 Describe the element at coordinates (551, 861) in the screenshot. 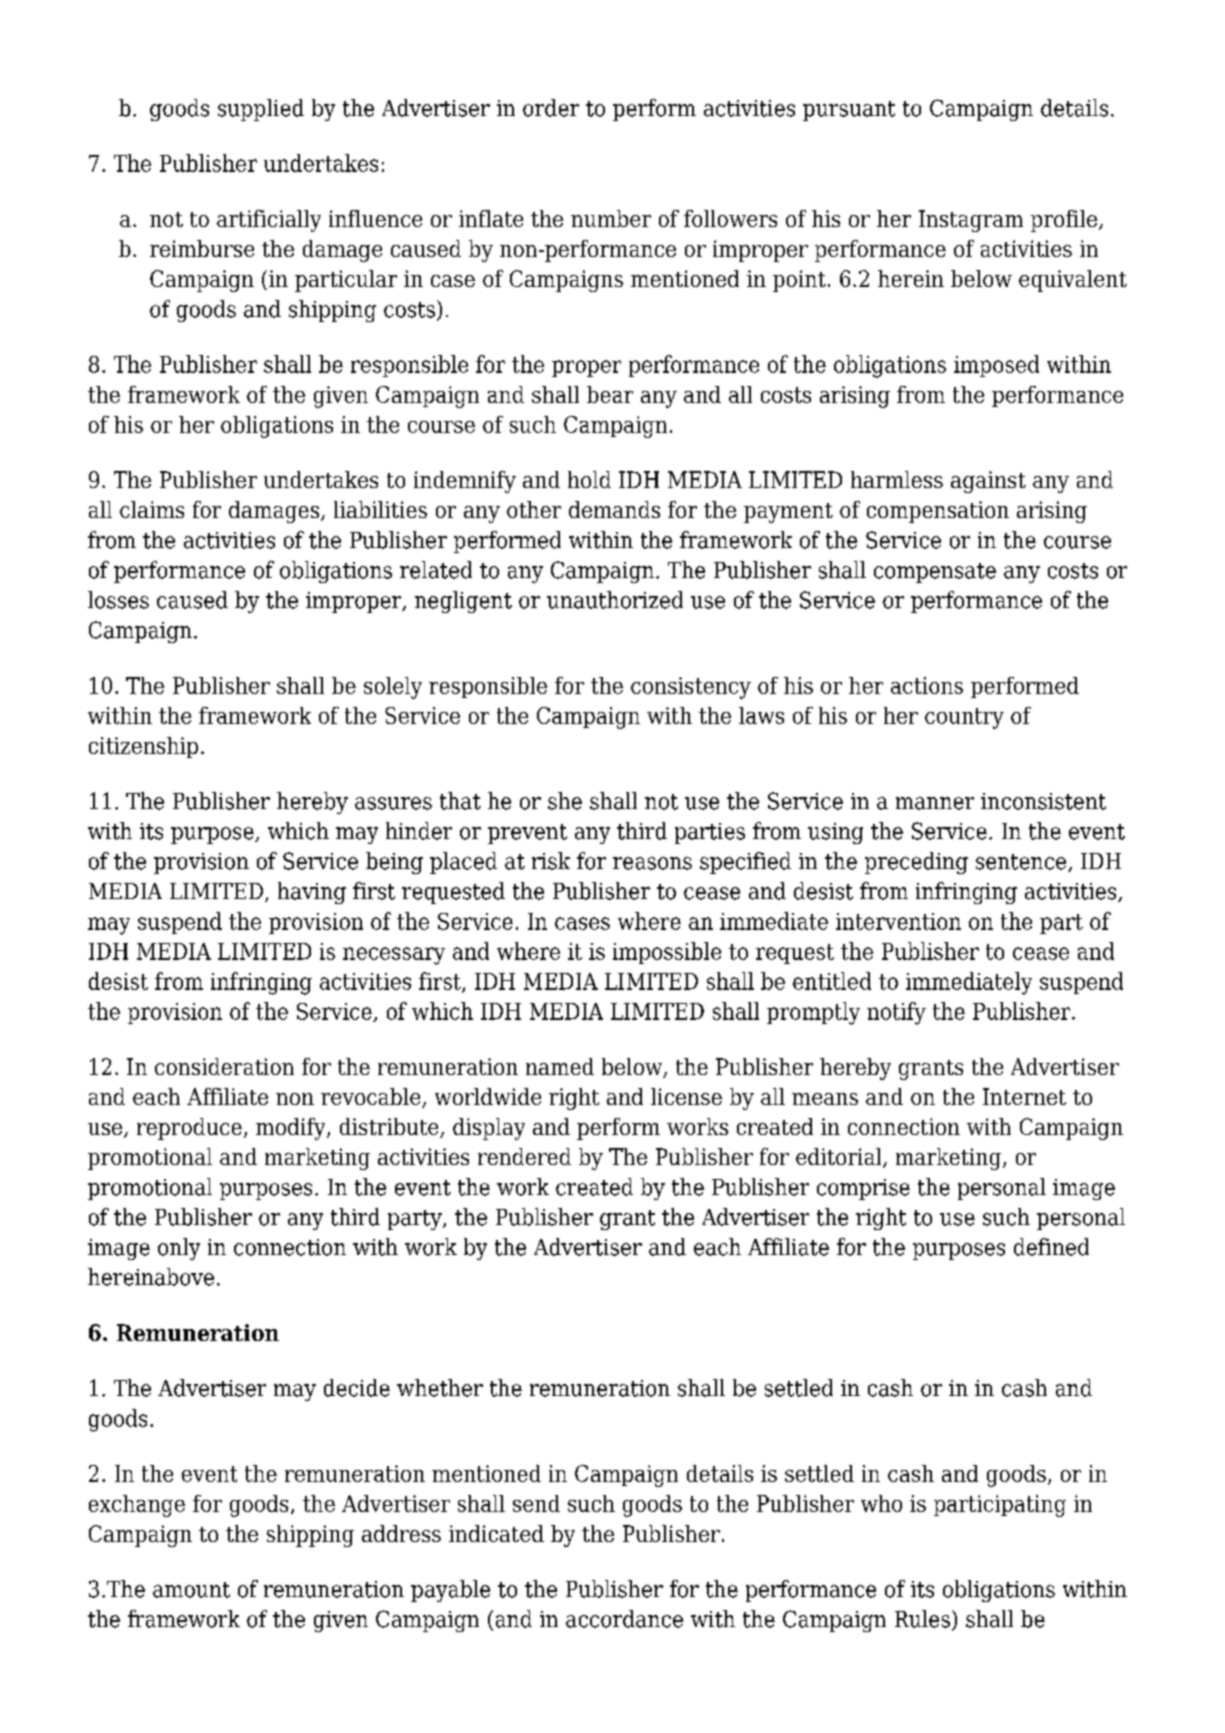

I see `risk` at that location.
